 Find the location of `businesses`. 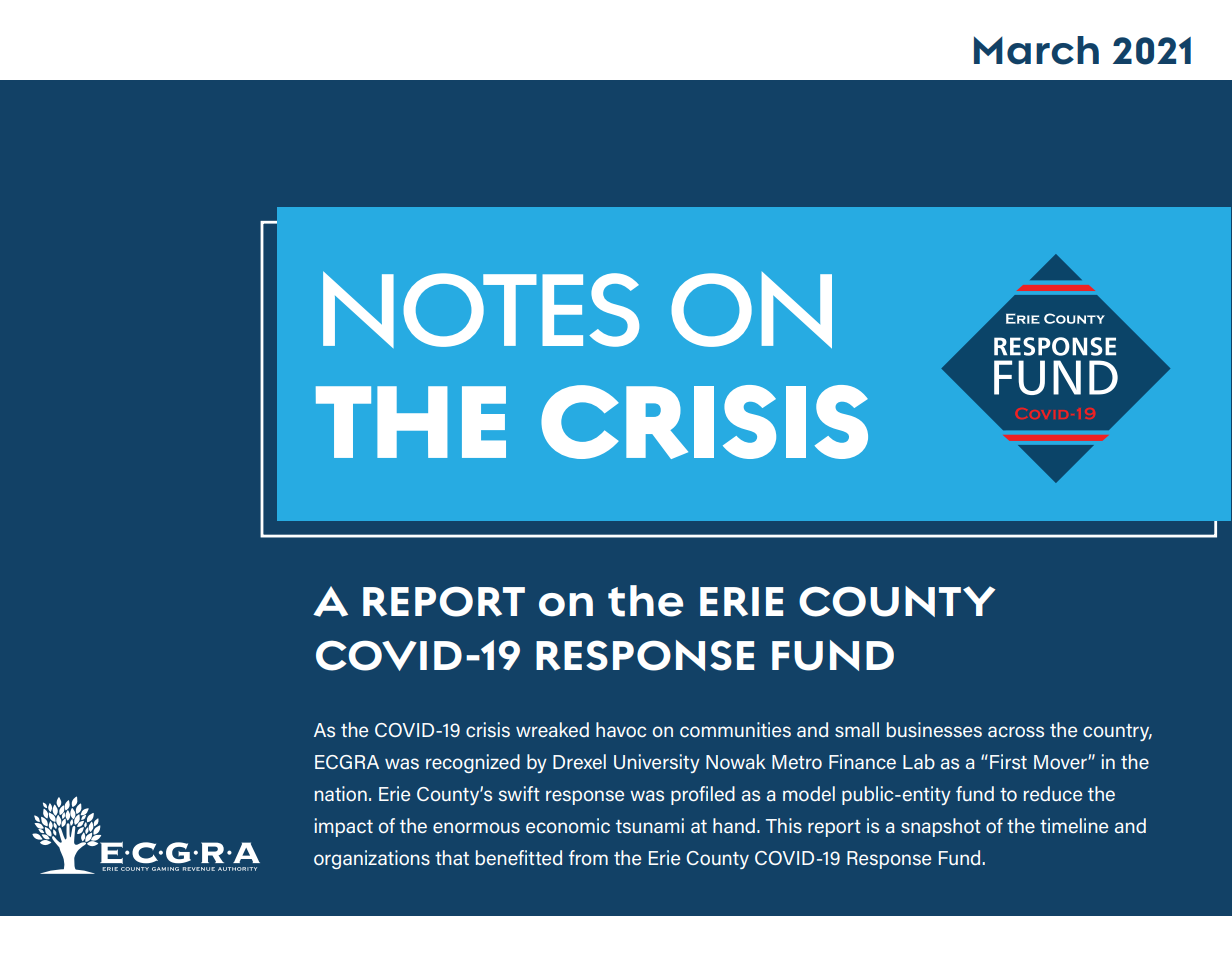

businesses is located at coordinates (934, 729).
